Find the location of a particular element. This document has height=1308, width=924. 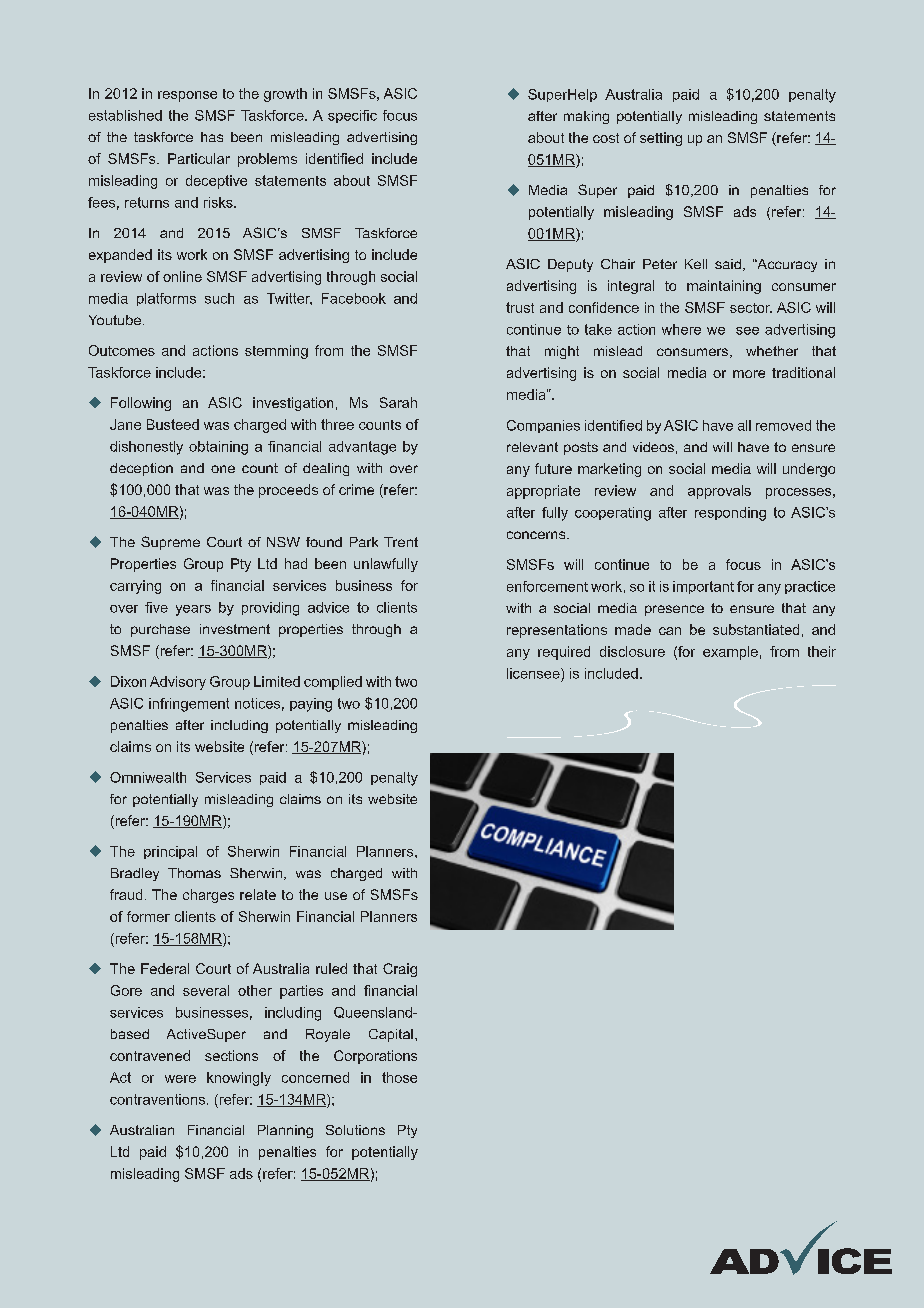

response is located at coordinates (187, 96).
